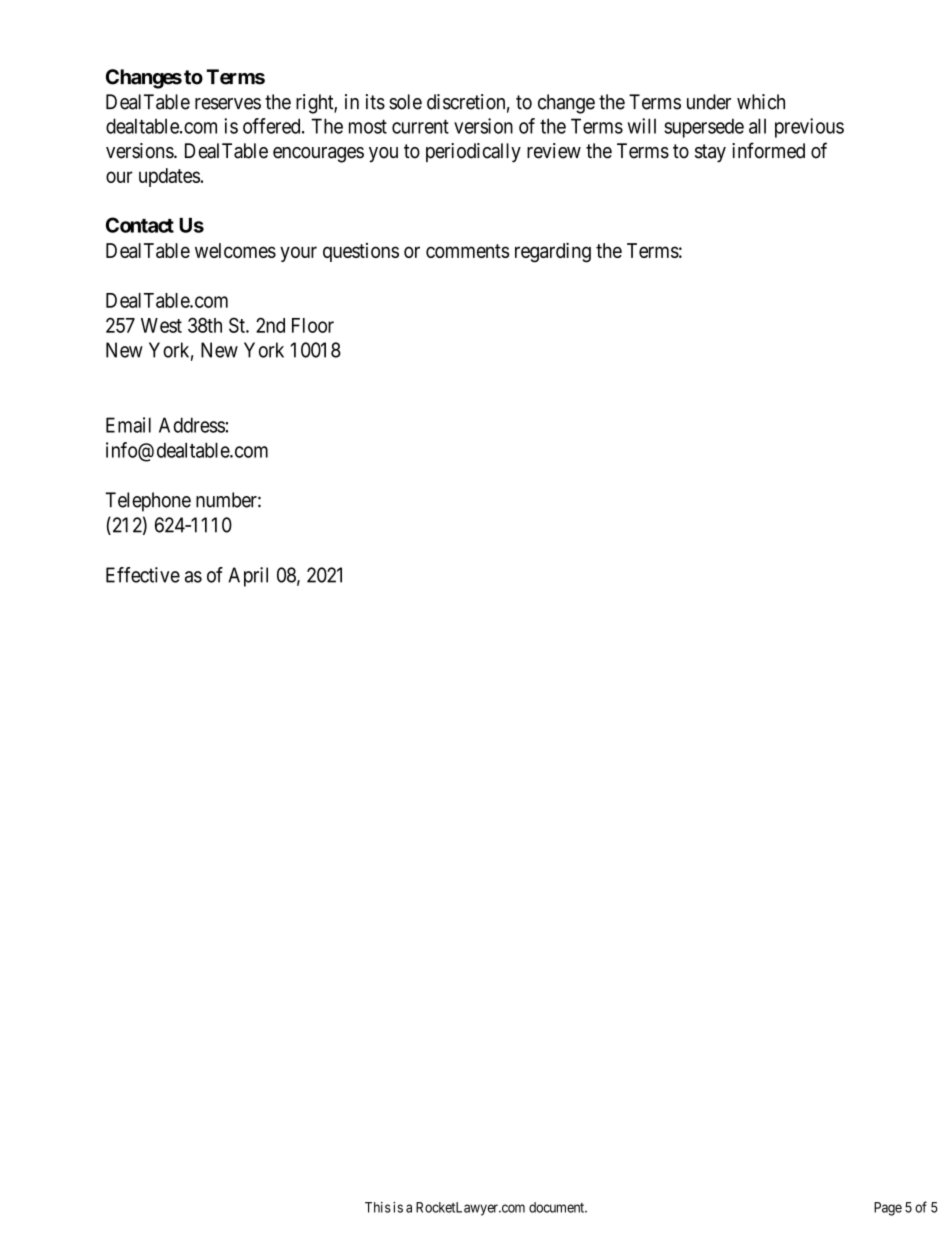 The width and height of the document is (952, 1233). What do you see at coordinates (553, 252) in the document?
I see `regarding` at bounding box center [553, 252].
